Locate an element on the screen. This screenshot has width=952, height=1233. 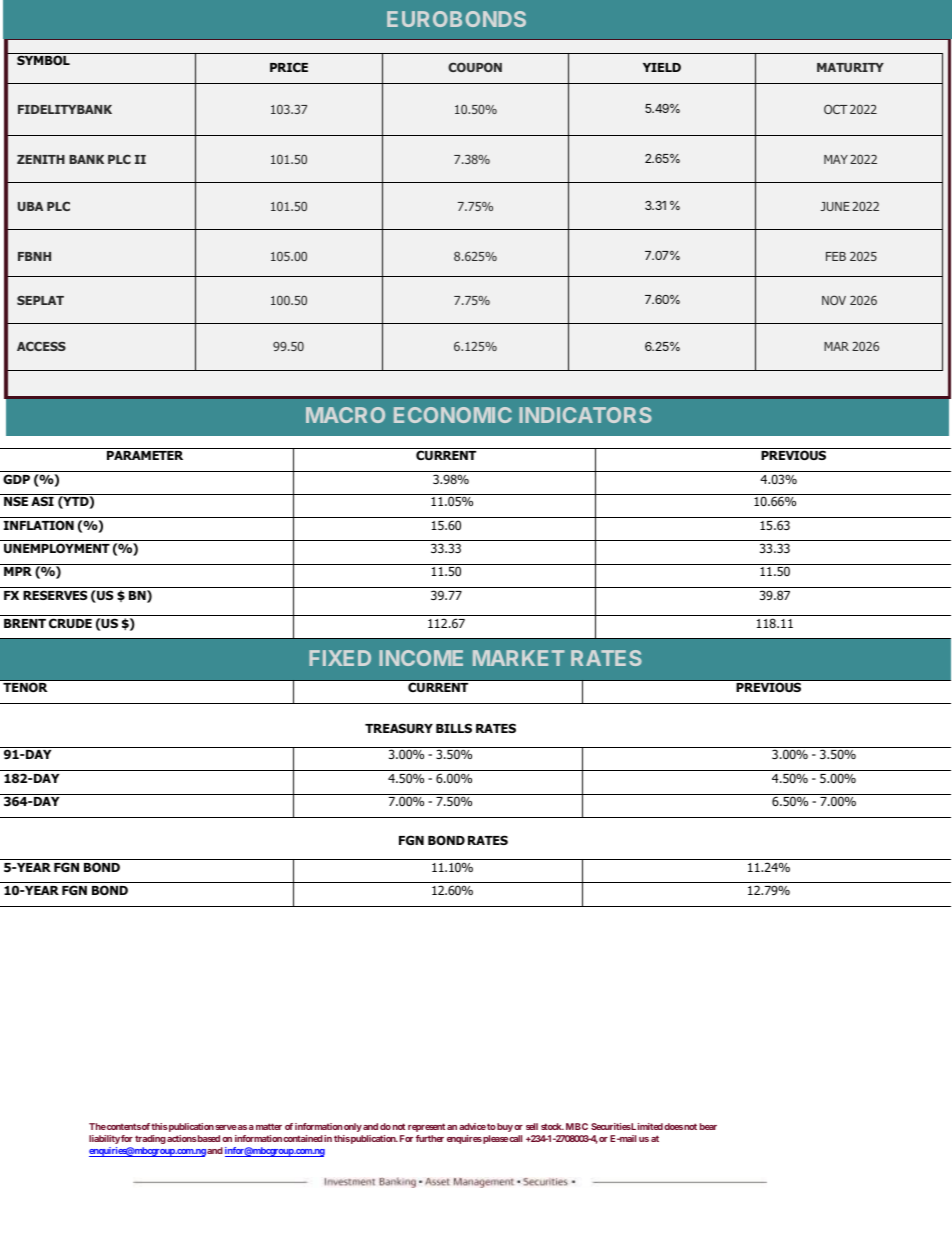
INCOME is located at coordinates (421, 658).
